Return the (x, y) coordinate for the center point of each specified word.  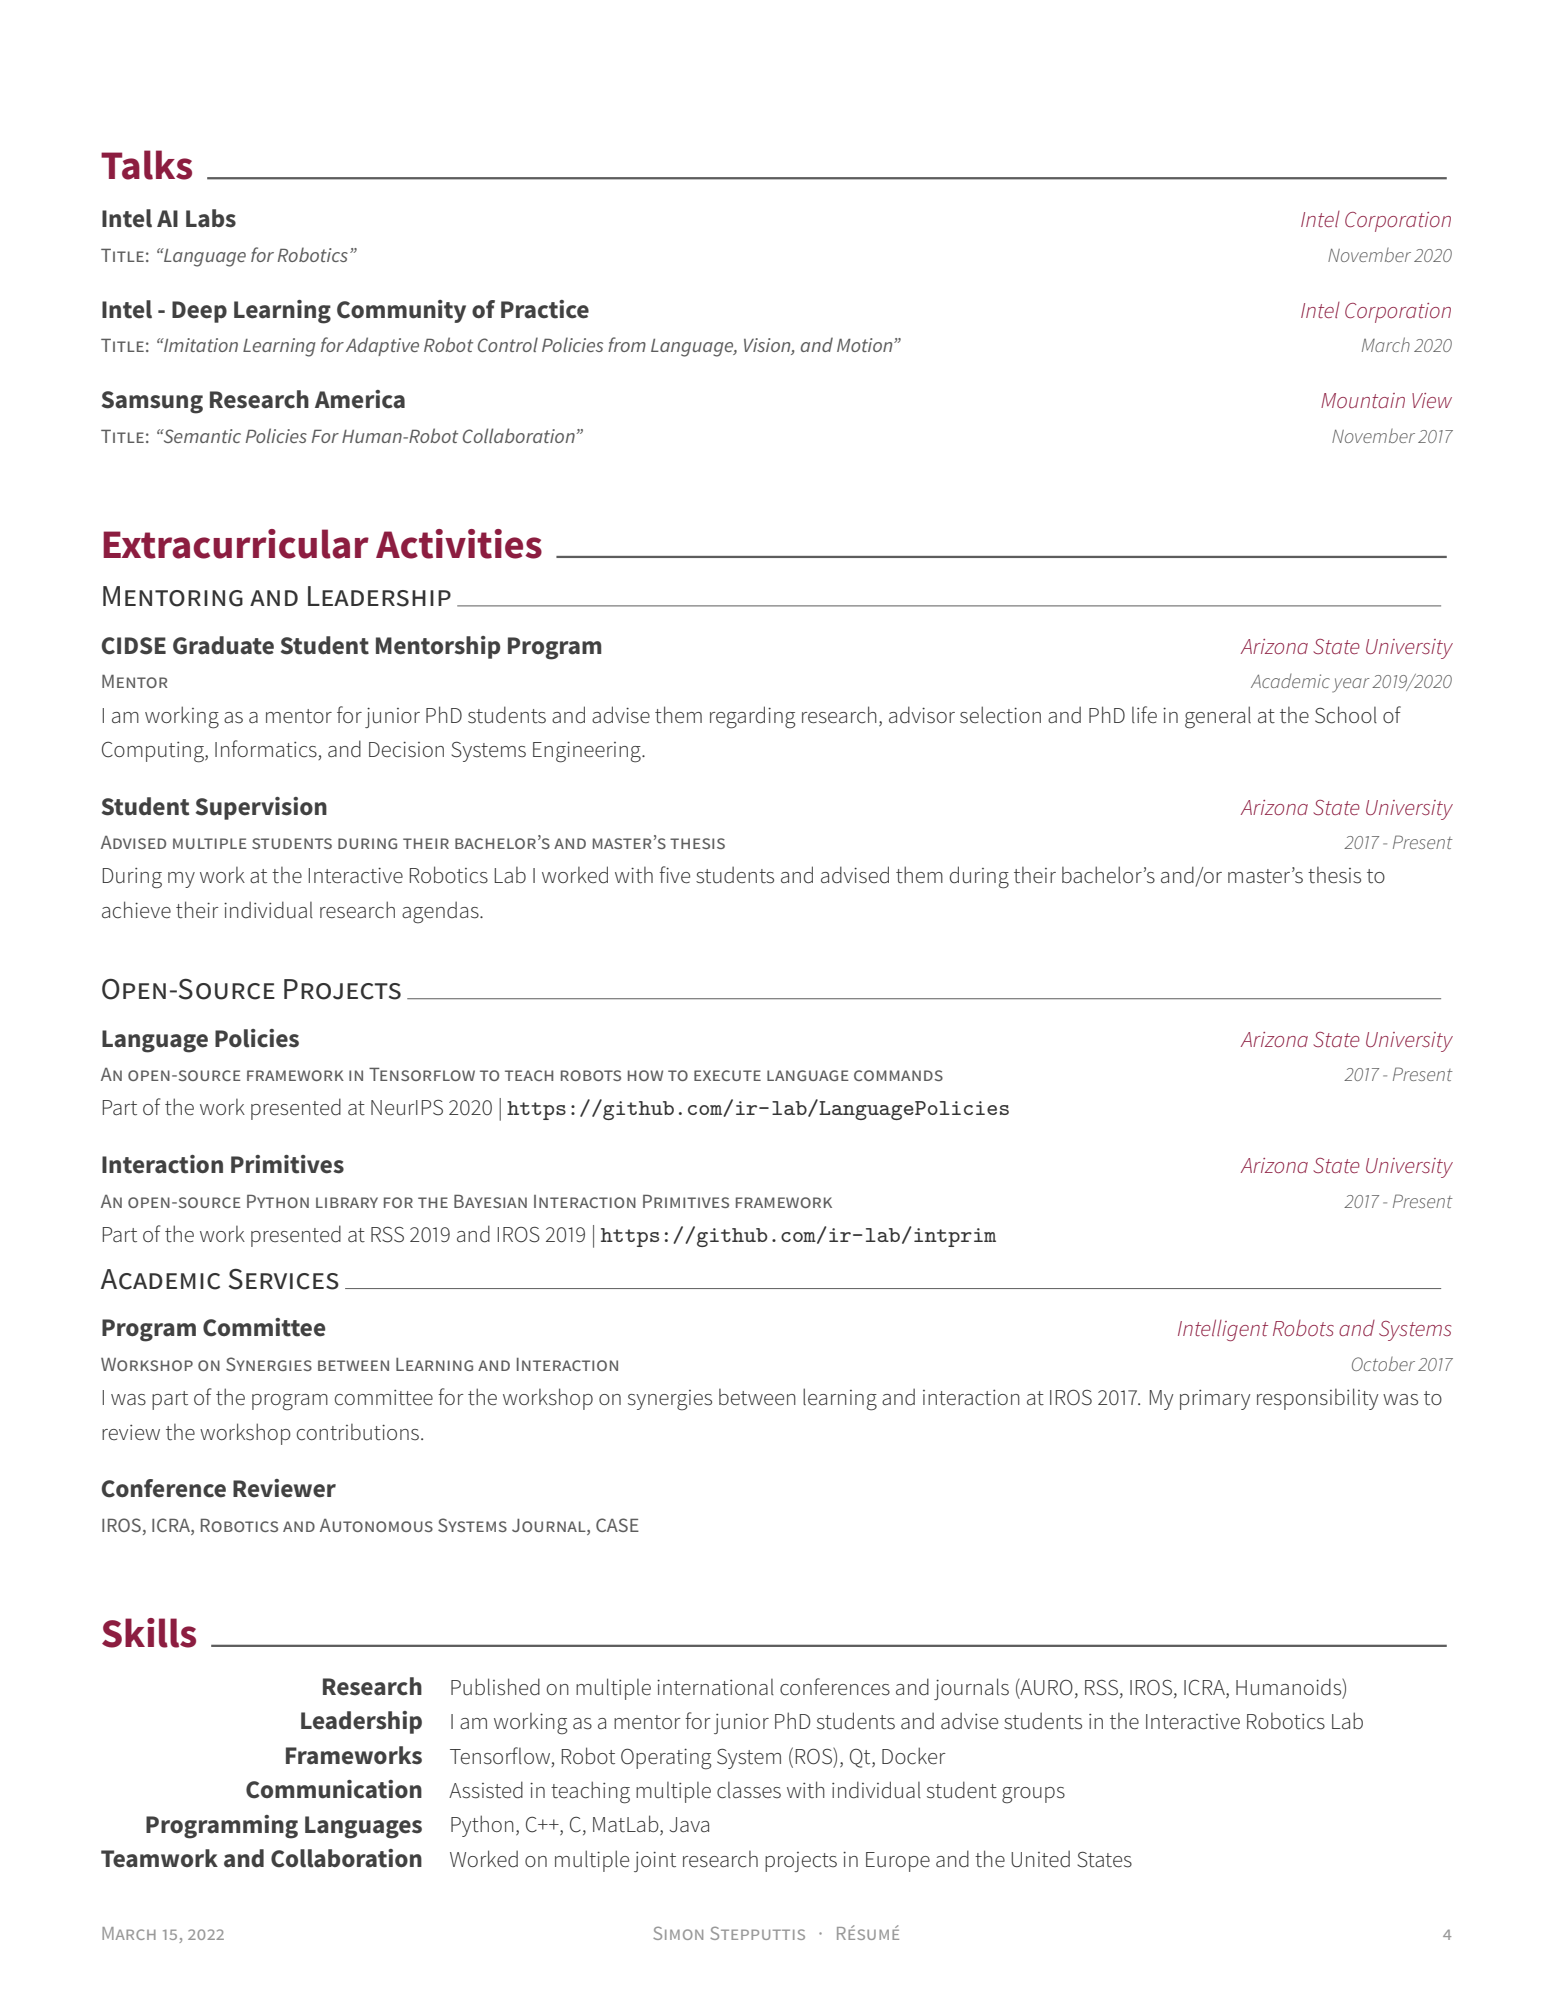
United (1040, 1859)
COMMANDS (898, 1075)
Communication (334, 1789)
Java (689, 1825)
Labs (211, 218)
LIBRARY (347, 1202)
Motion (866, 345)
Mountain (1363, 400)
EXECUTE (727, 1075)
